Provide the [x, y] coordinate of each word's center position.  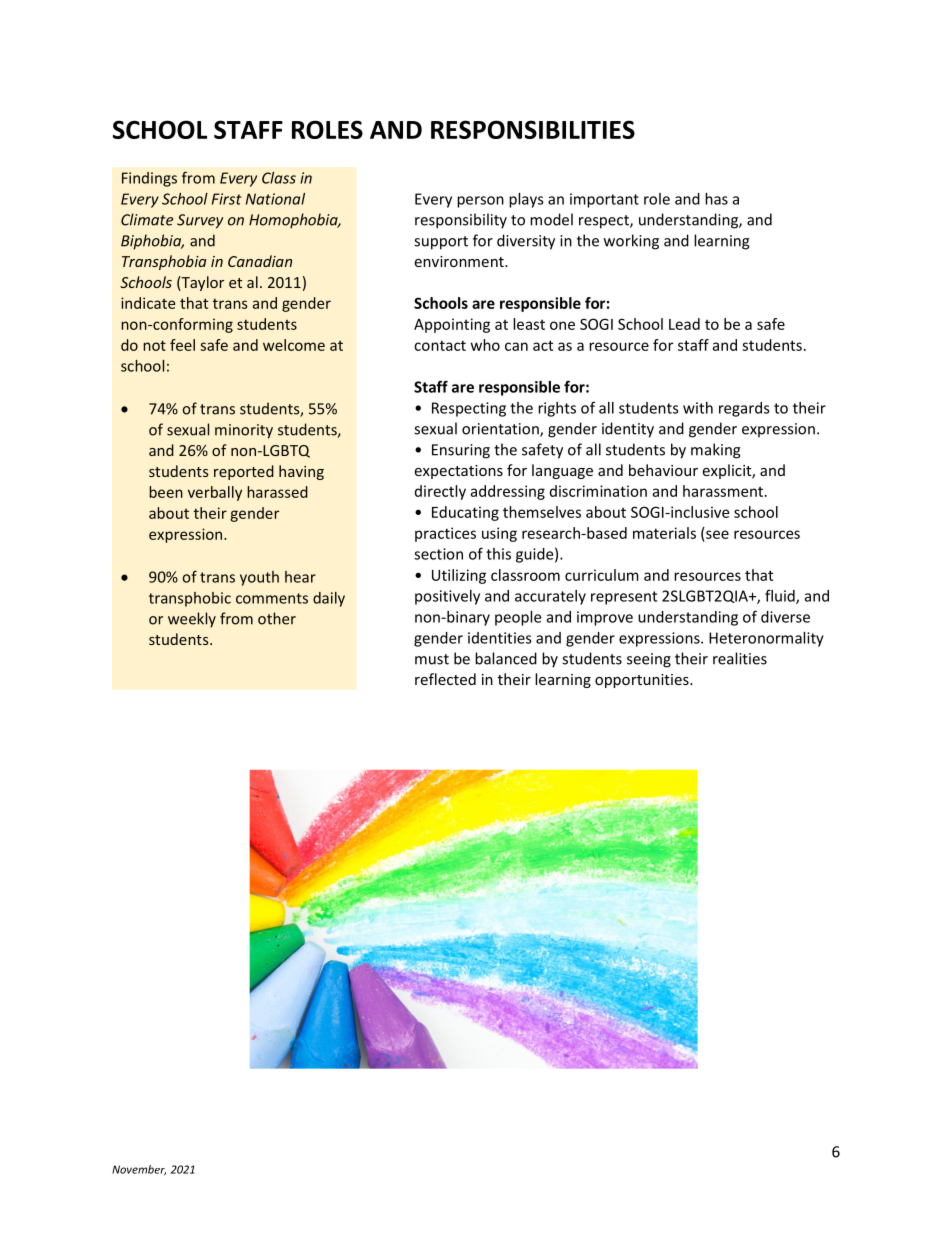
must [432, 659]
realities [740, 658]
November [139, 1170]
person [480, 202]
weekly [192, 620]
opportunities [643, 681]
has [716, 199]
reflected [445, 679]
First [226, 199]
